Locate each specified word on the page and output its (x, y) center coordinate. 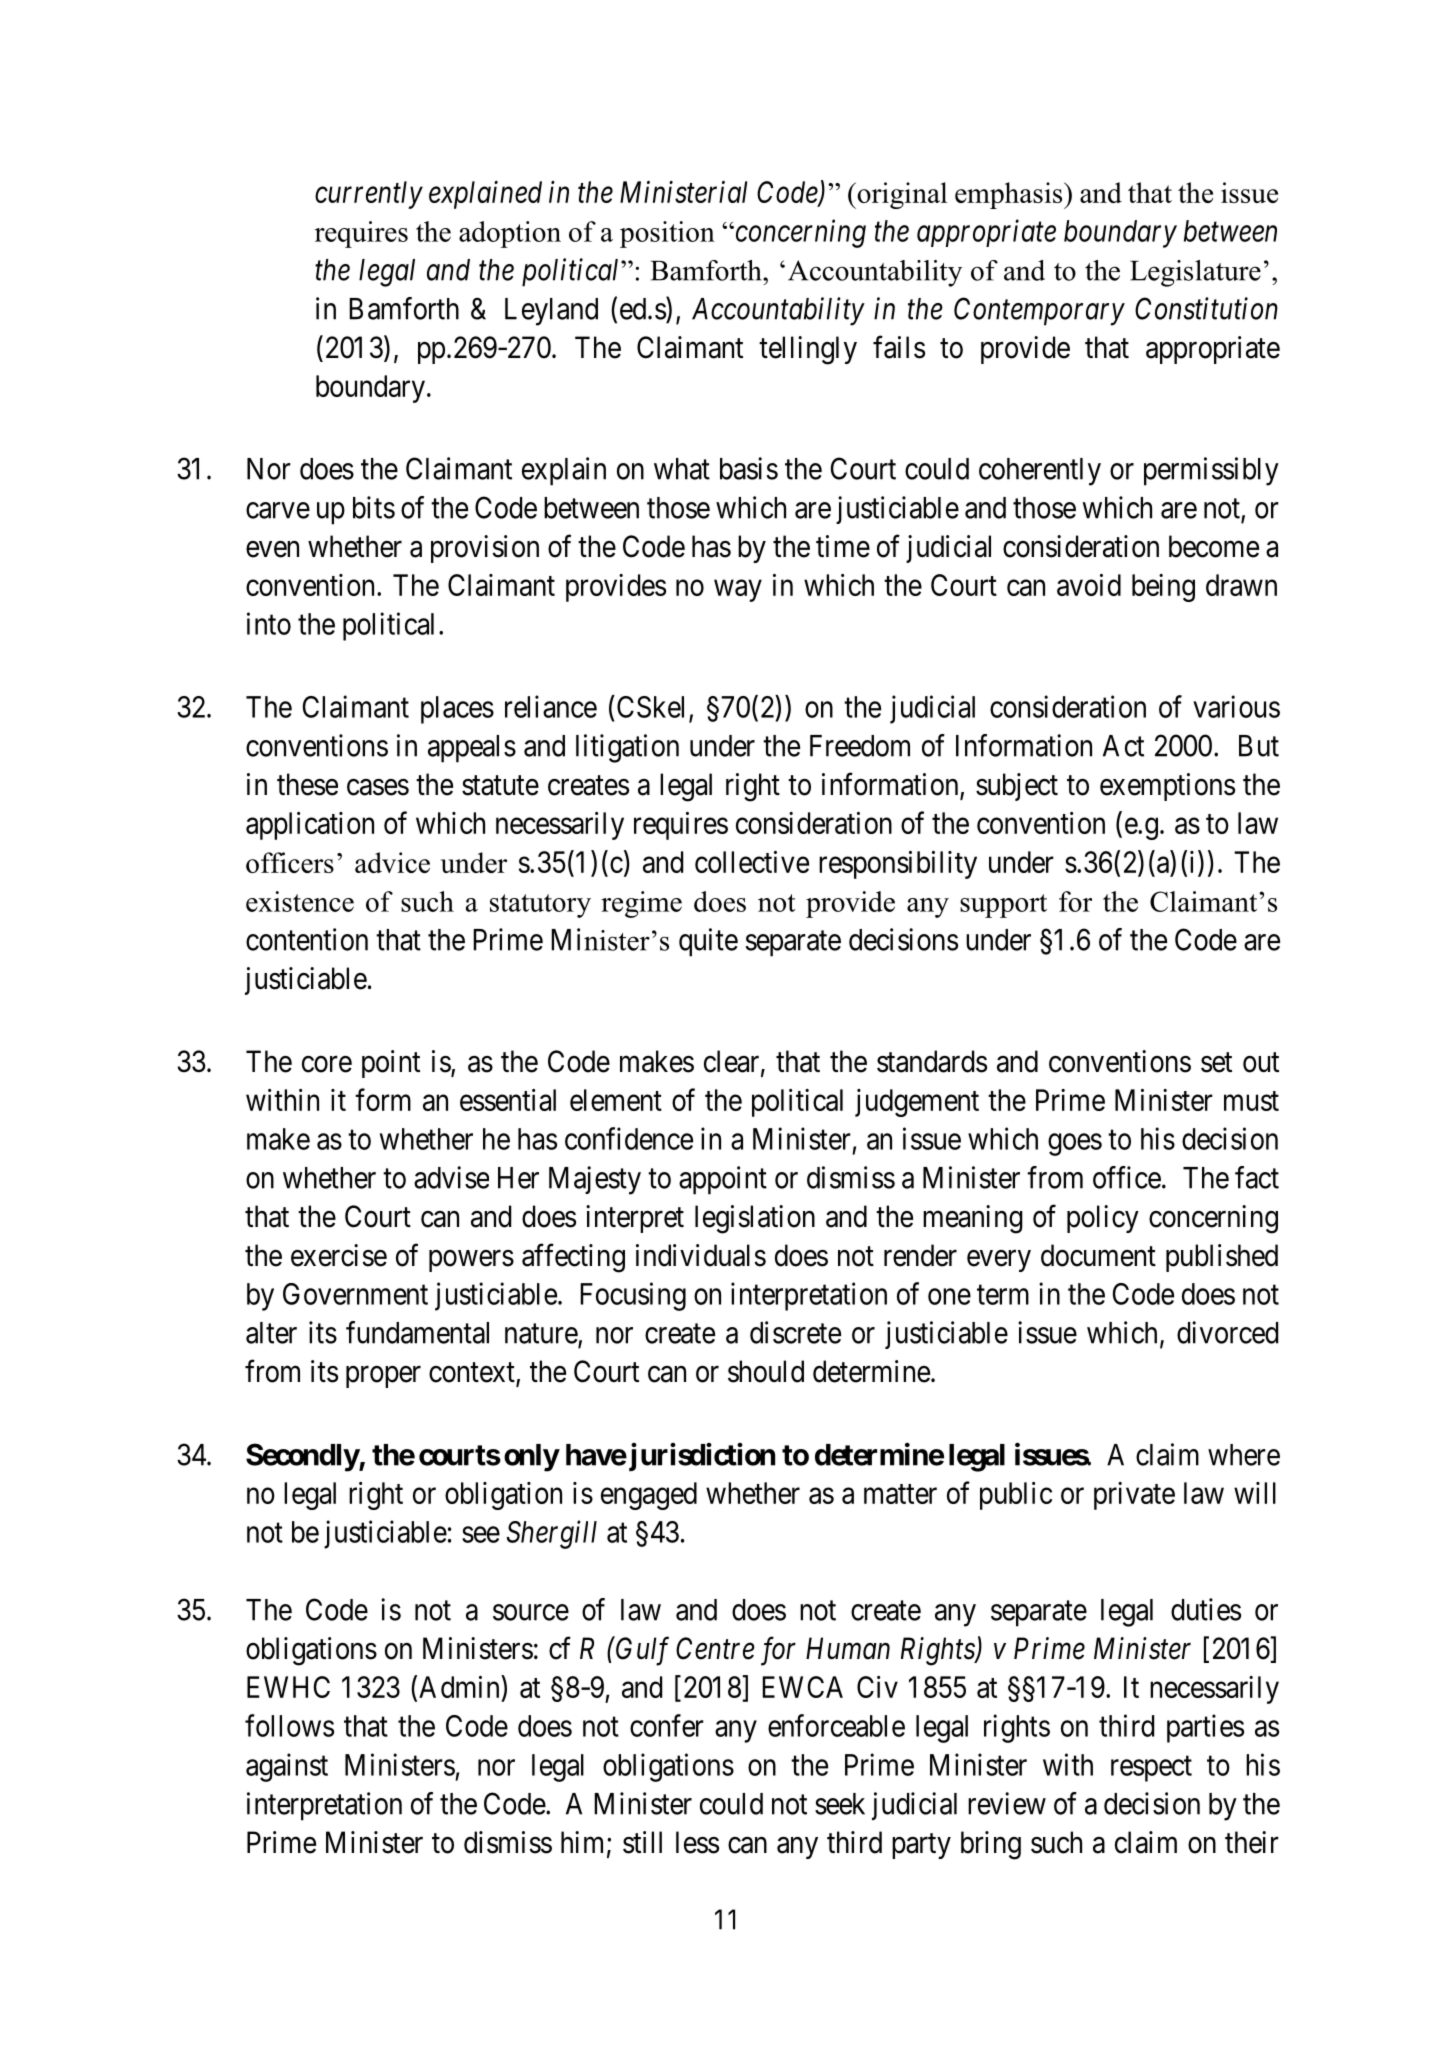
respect (1151, 1769)
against (287, 1767)
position (667, 234)
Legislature (1195, 273)
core (327, 1064)
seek (840, 1804)
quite (708, 942)
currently (369, 195)
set (1216, 1063)
